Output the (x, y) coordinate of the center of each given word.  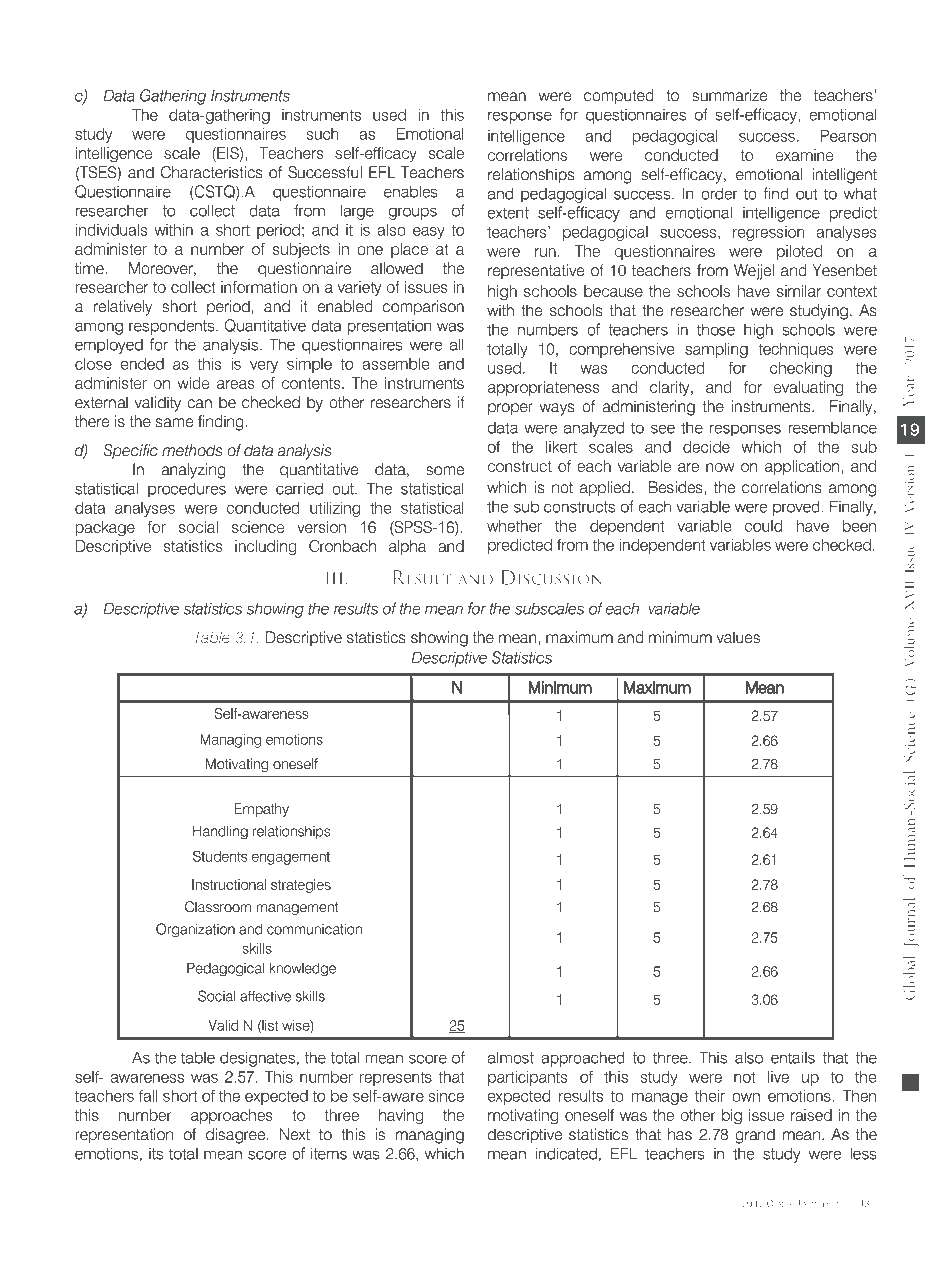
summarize (730, 95)
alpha (407, 547)
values (738, 637)
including (266, 548)
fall (148, 1096)
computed (619, 96)
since (446, 1096)
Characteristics (211, 172)
